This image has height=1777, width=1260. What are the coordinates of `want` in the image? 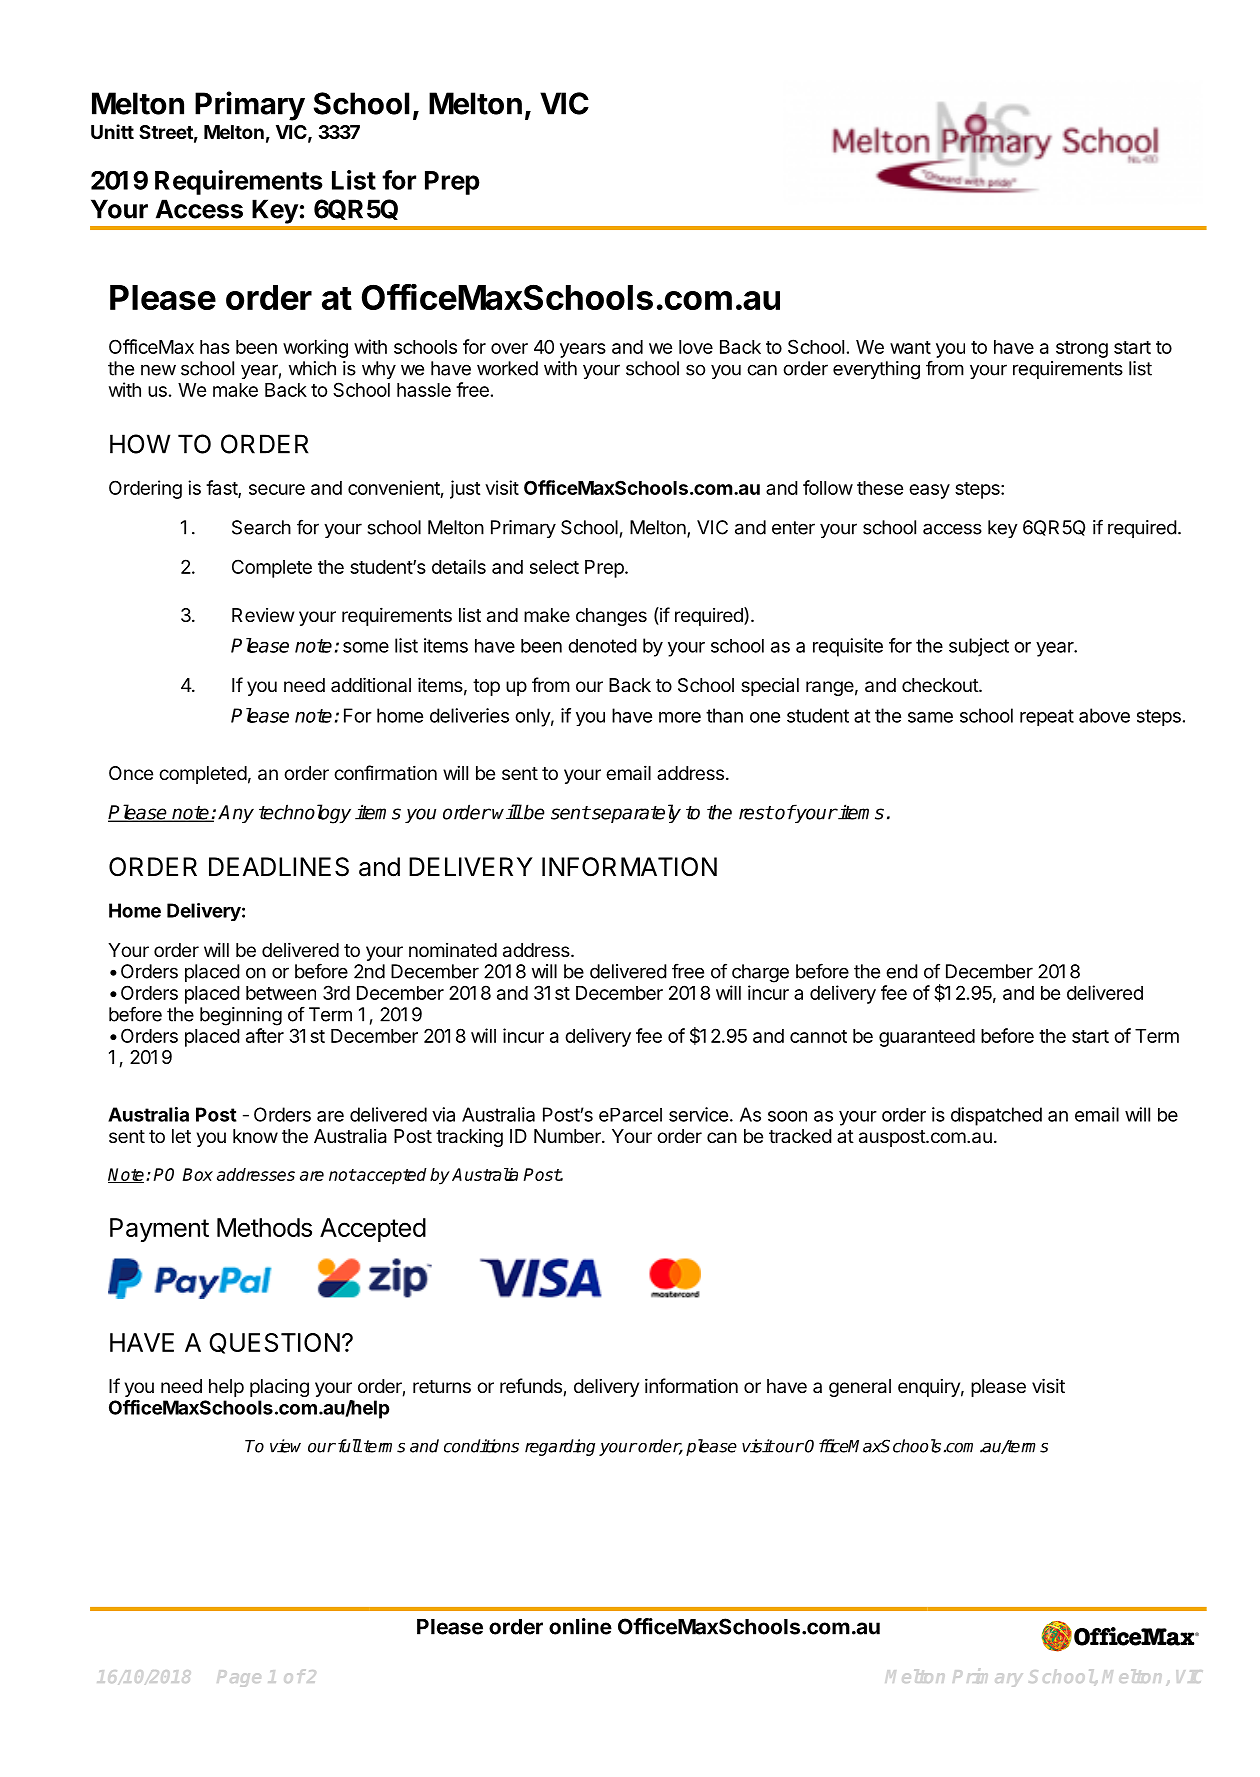 It's located at (910, 347).
